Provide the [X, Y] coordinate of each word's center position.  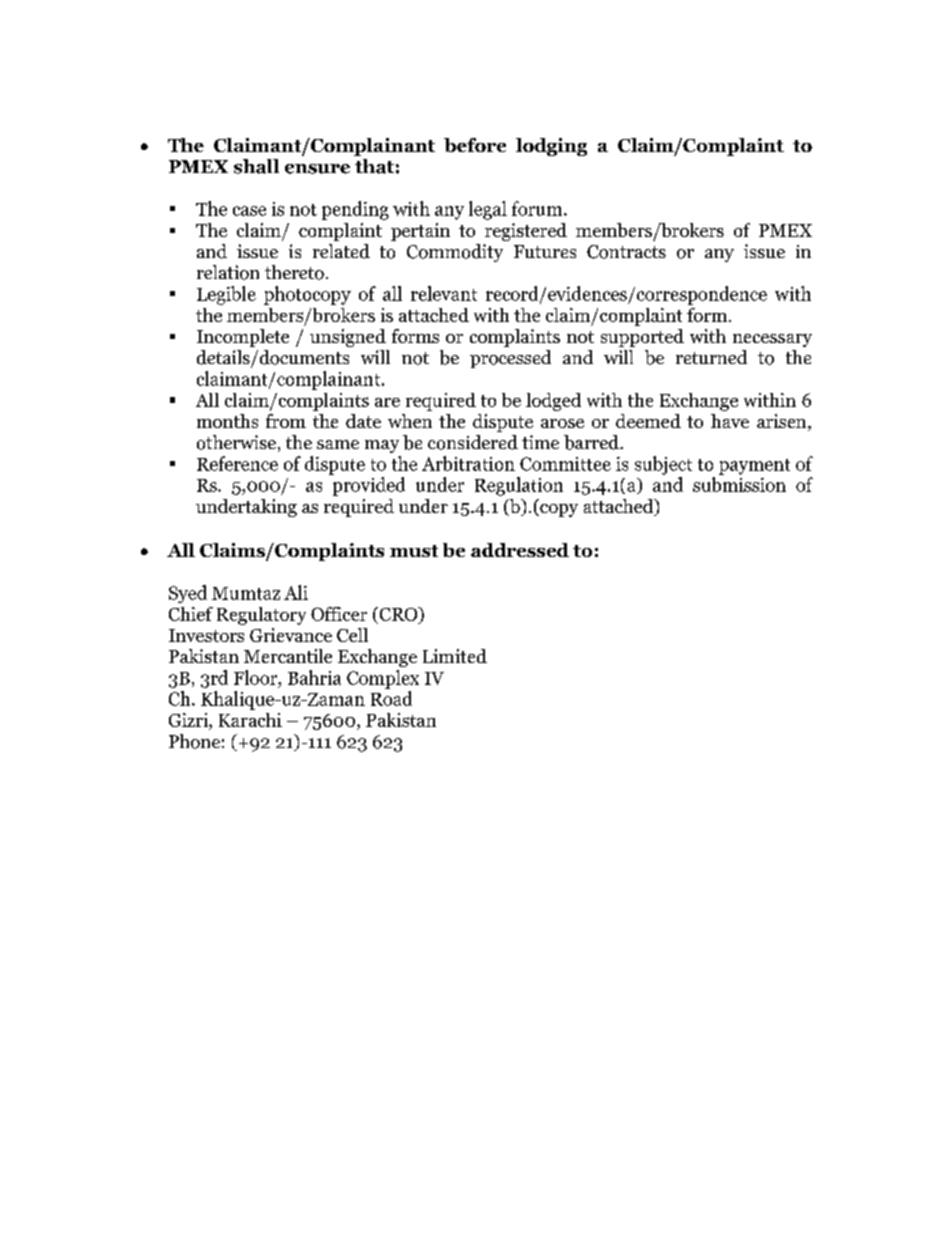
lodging [551, 147]
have [730, 421]
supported [642, 338]
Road [391, 698]
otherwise [236, 442]
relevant [444, 293]
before [475, 145]
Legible [226, 295]
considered [473, 442]
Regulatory [261, 616]
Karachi [250, 720]
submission [739, 484]
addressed [520, 550]
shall [256, 166]
